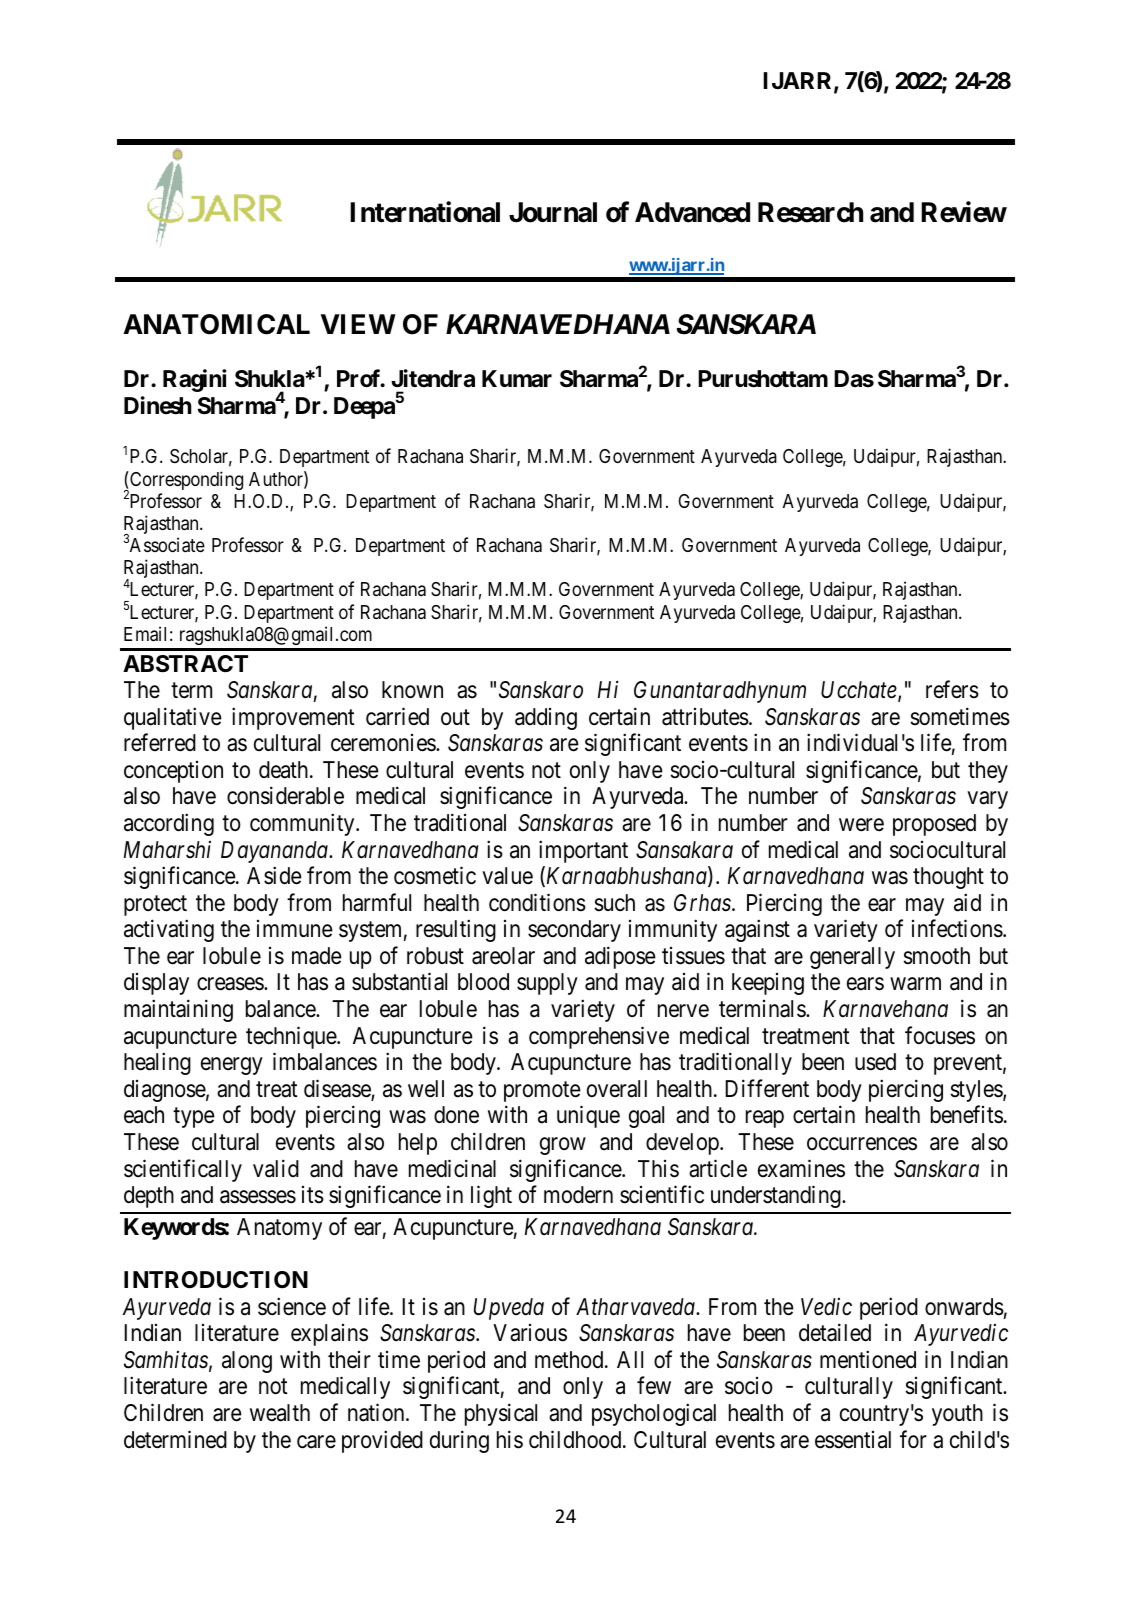  I want to click on method, so click(570, 1360).
